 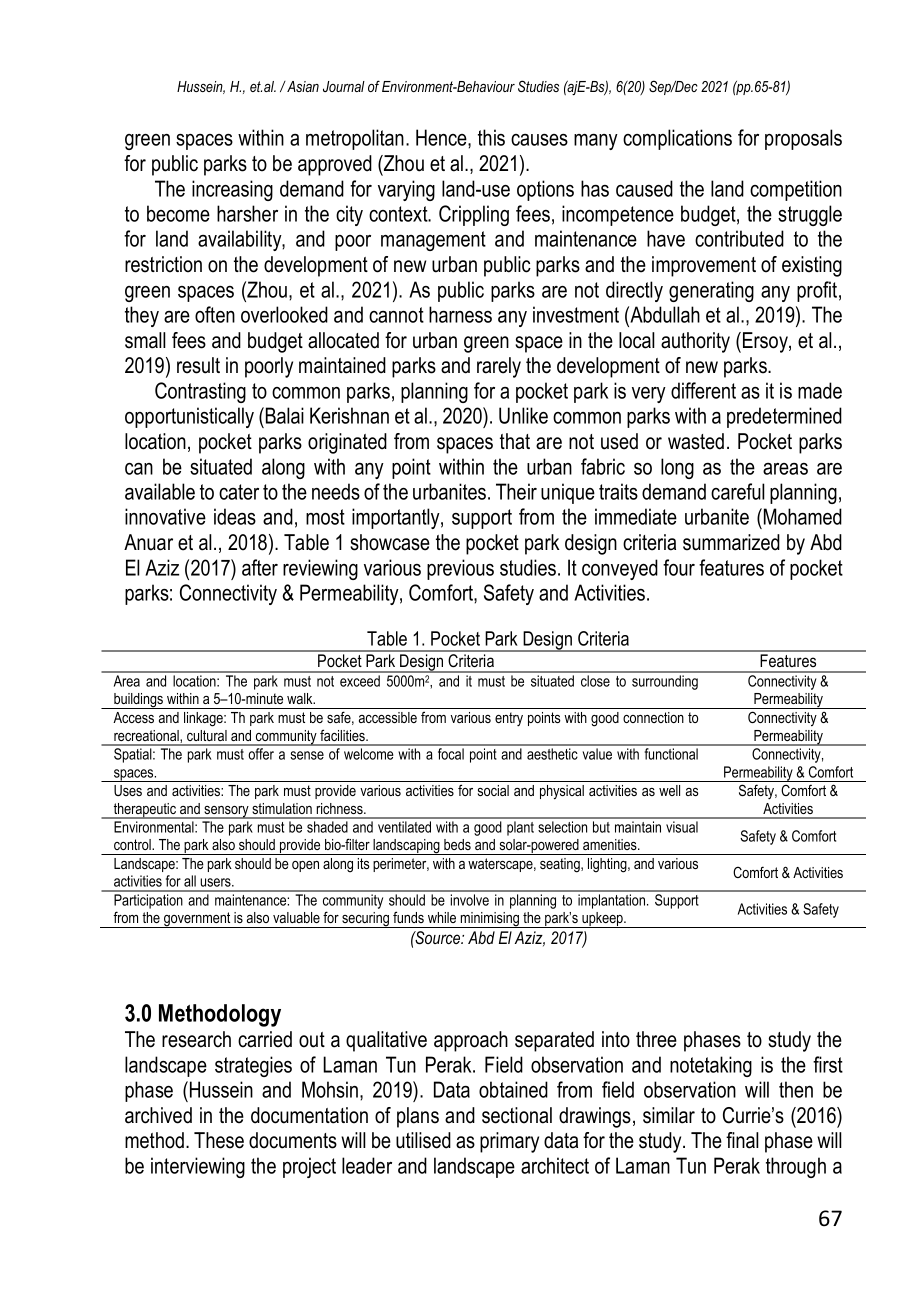 I want to click on These, so click(x=219, y=1140).
